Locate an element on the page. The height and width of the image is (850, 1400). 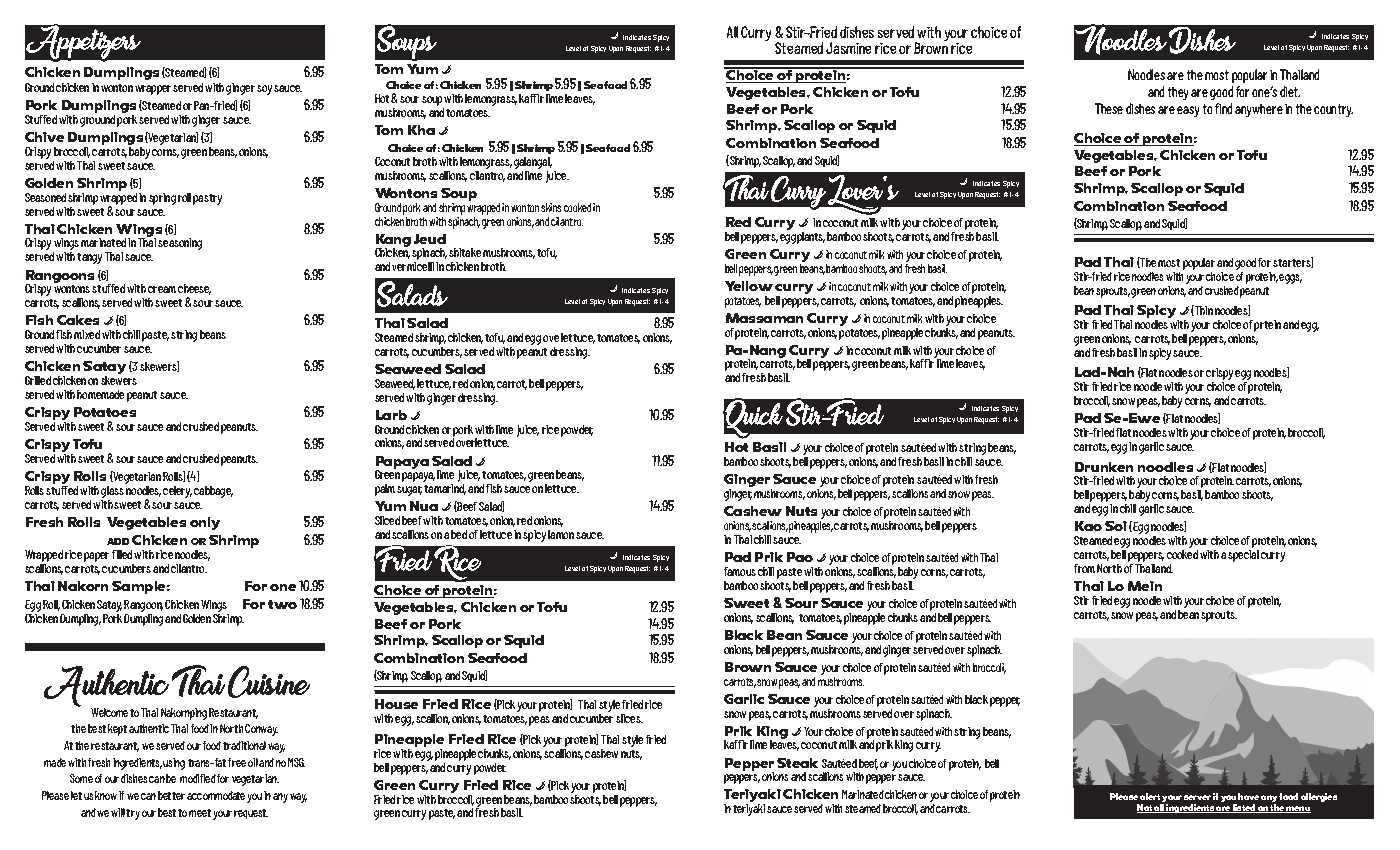
Yellow is located at coordinates (749, 286).
